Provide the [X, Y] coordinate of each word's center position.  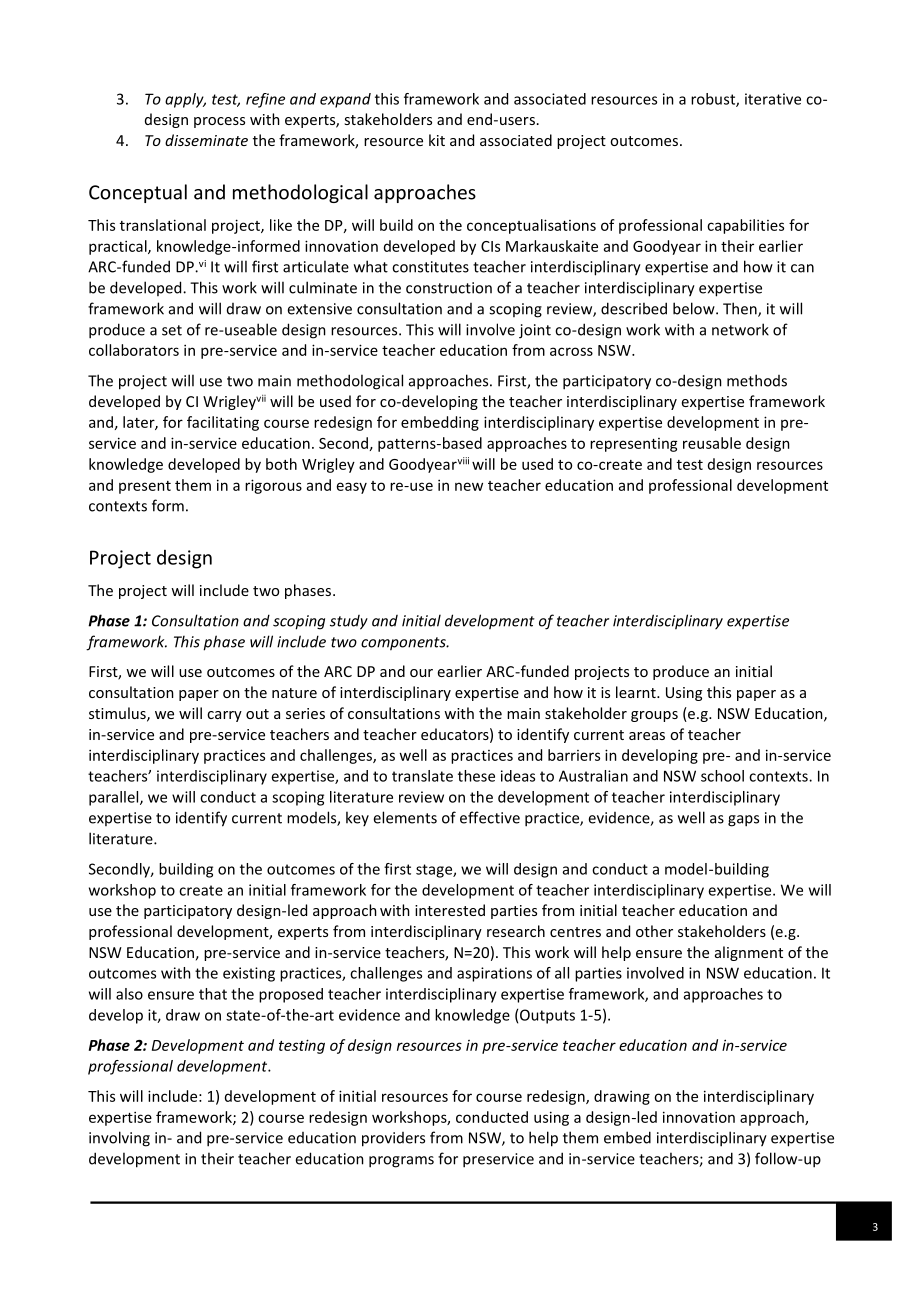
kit [437, 140]
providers [393, 1139]
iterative [773, 99]
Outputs [547, 1016]
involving [119, 1139]
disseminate [206, 140]
